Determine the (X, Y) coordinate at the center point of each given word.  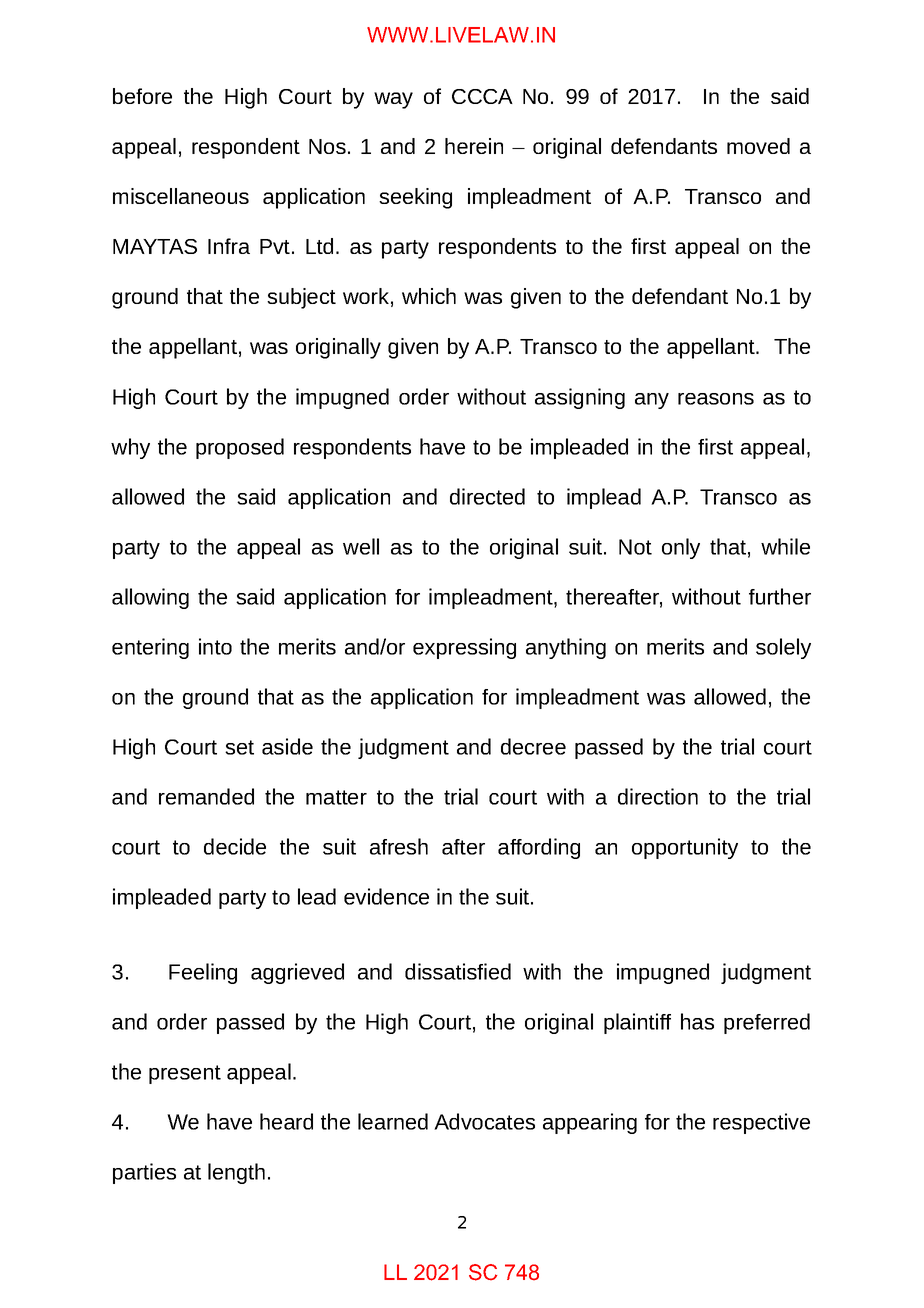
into (215, 646)
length (236, 1173)
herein (474, 146)
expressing (464, 648)
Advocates (484, 1121)
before (142, 96)
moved (758, 146)
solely (783, 648)
